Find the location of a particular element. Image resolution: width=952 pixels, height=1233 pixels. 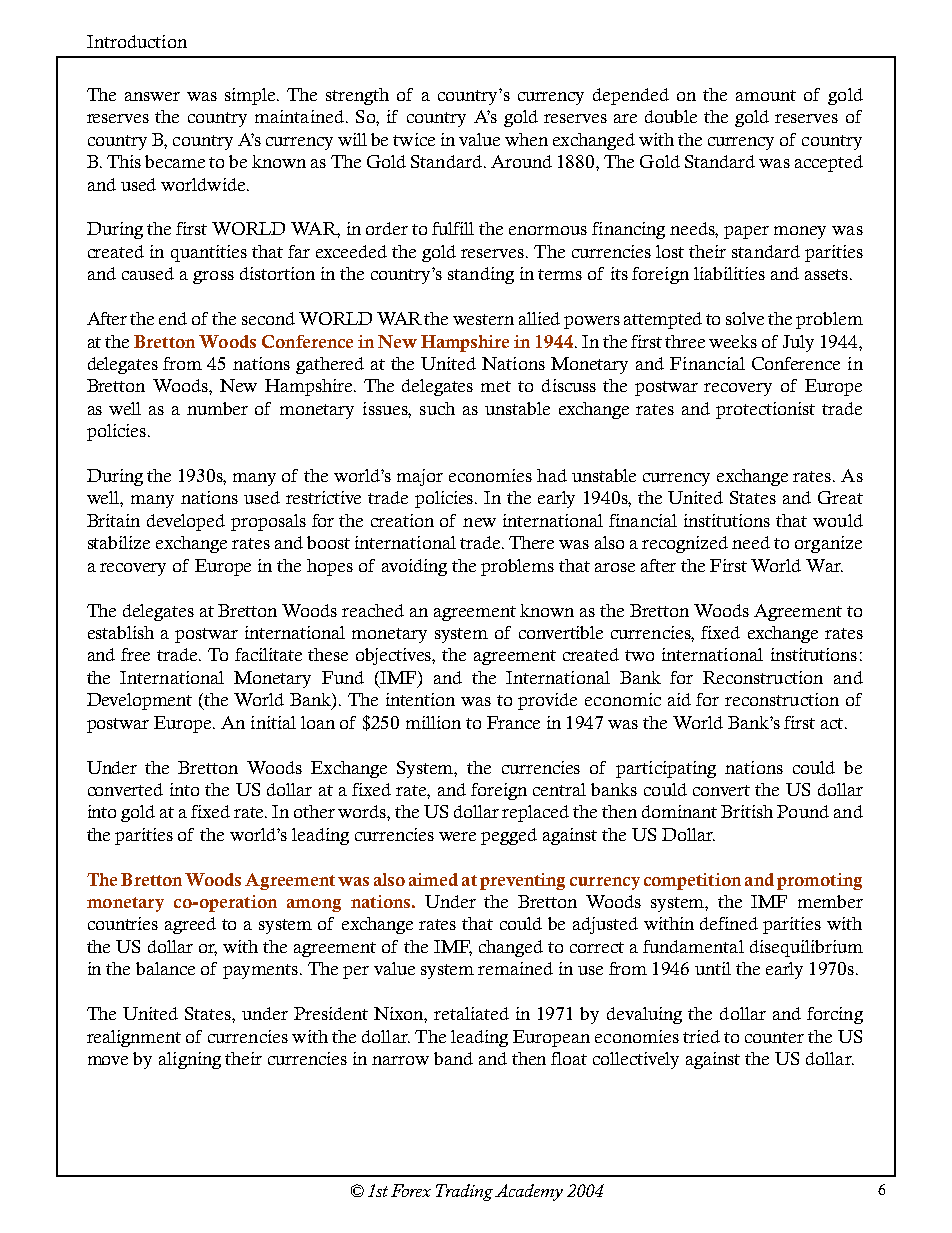

amount is located at coordinates (766, 95).
